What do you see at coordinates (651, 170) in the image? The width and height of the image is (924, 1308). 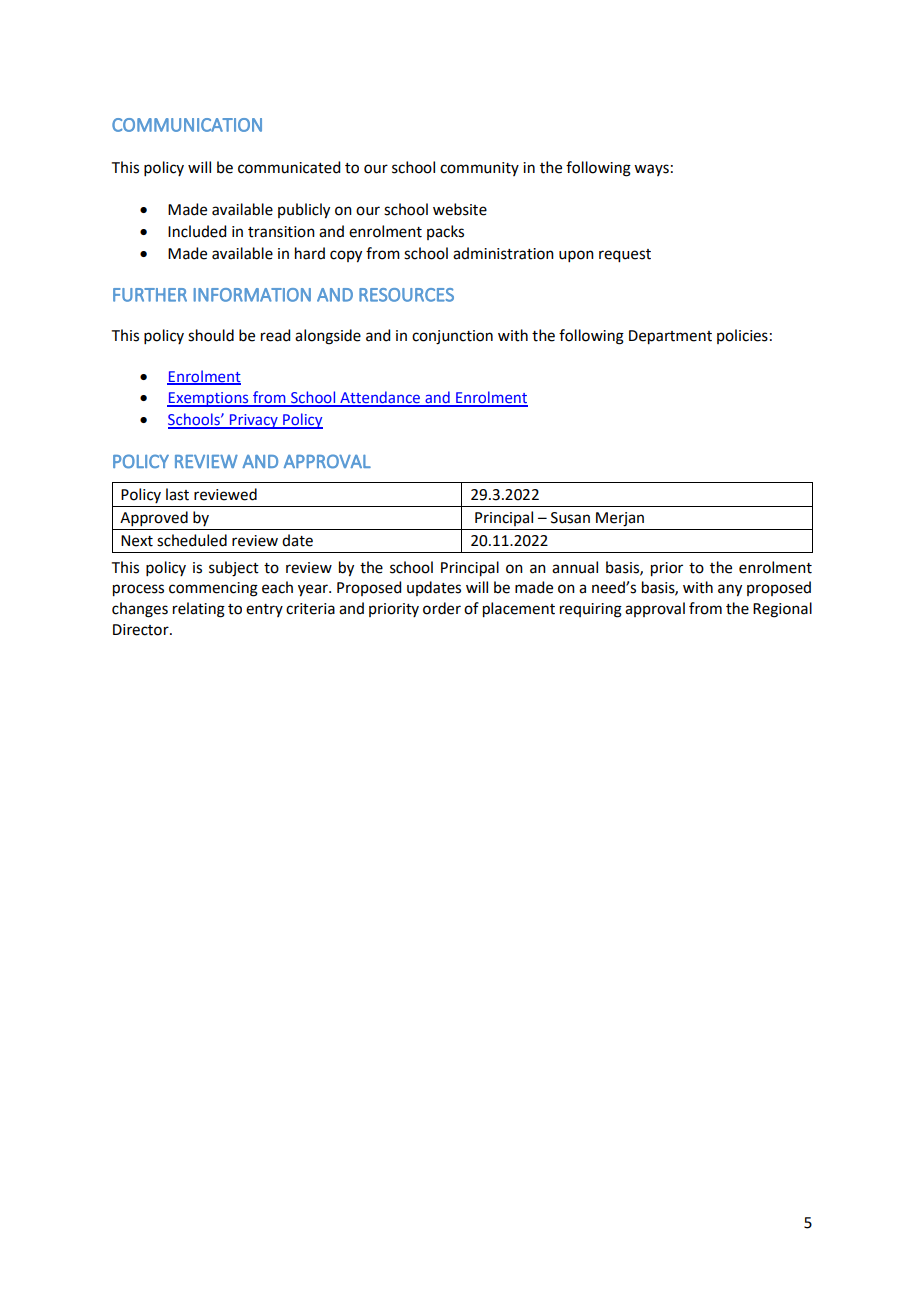 I see `ways` at bounding box center [651, 170].
